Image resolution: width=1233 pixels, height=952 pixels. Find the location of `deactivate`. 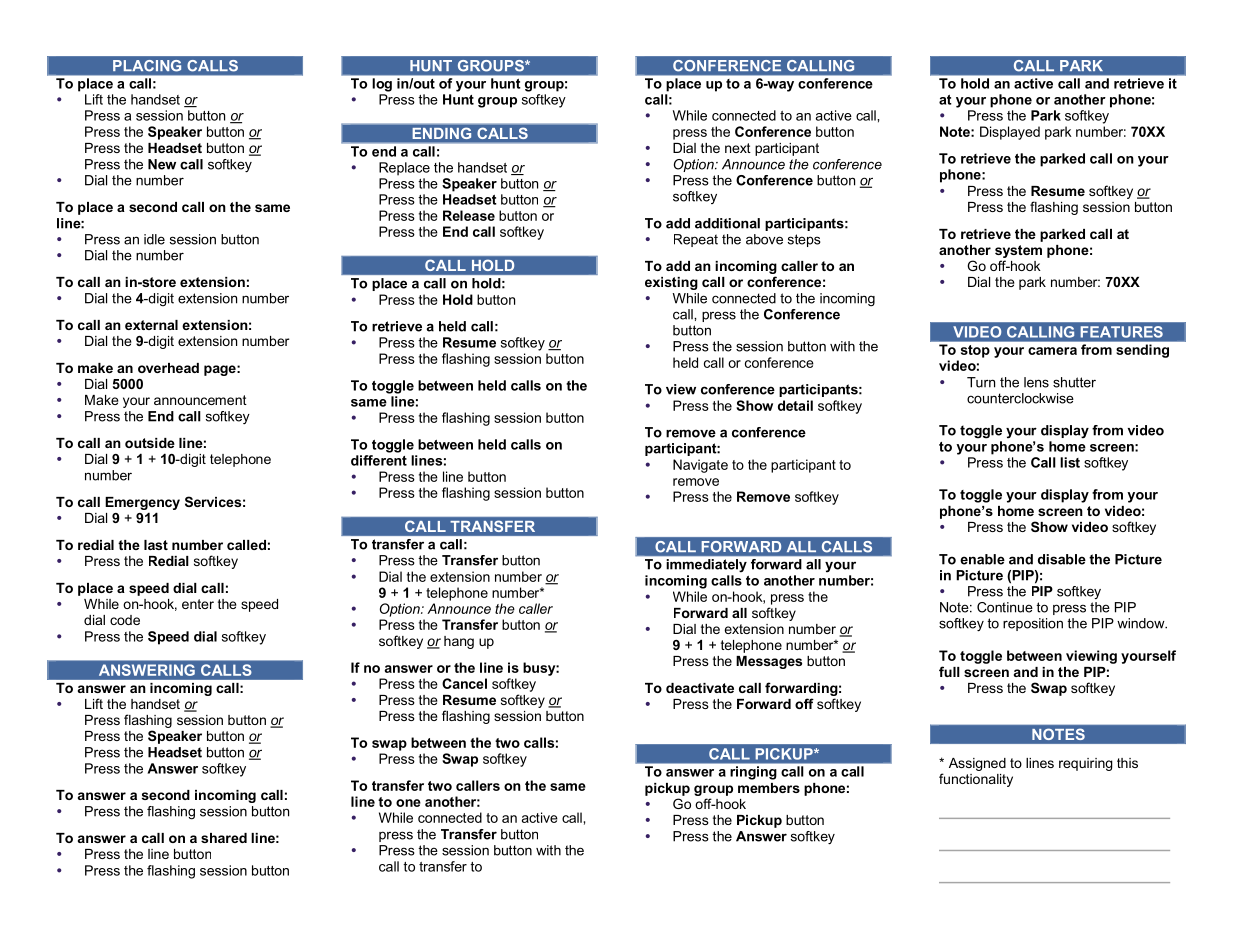

deactivate is located at coordinates (700, 688).
